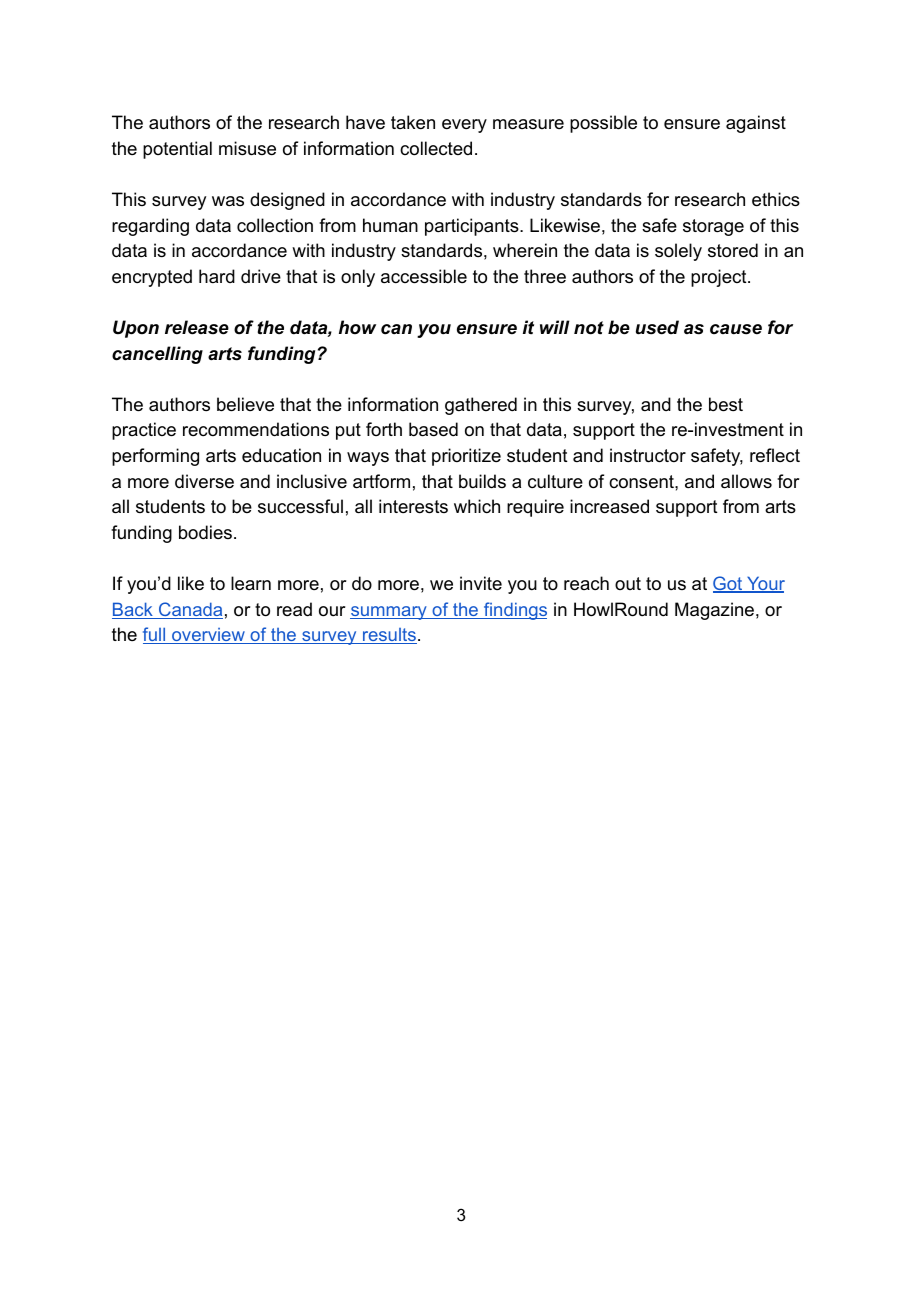  Describe the element at coordinates (217, 276) in the document. I see `hard` at that location.
